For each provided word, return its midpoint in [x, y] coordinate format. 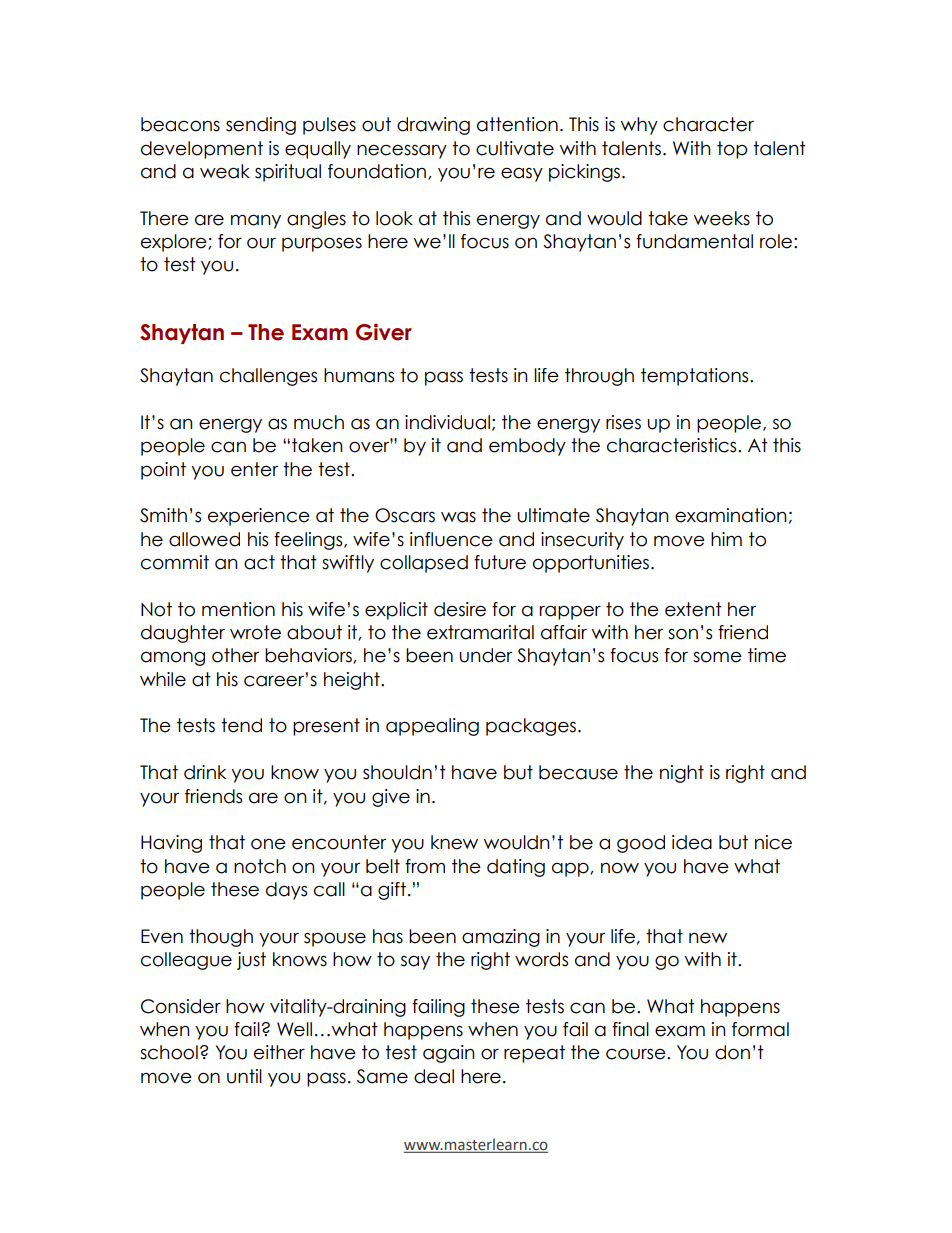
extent [693, 609]
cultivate [515, 148]
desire [460, 609]
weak [225, 171]
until [244, 1076]
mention [238, 609]
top [732, 150]
